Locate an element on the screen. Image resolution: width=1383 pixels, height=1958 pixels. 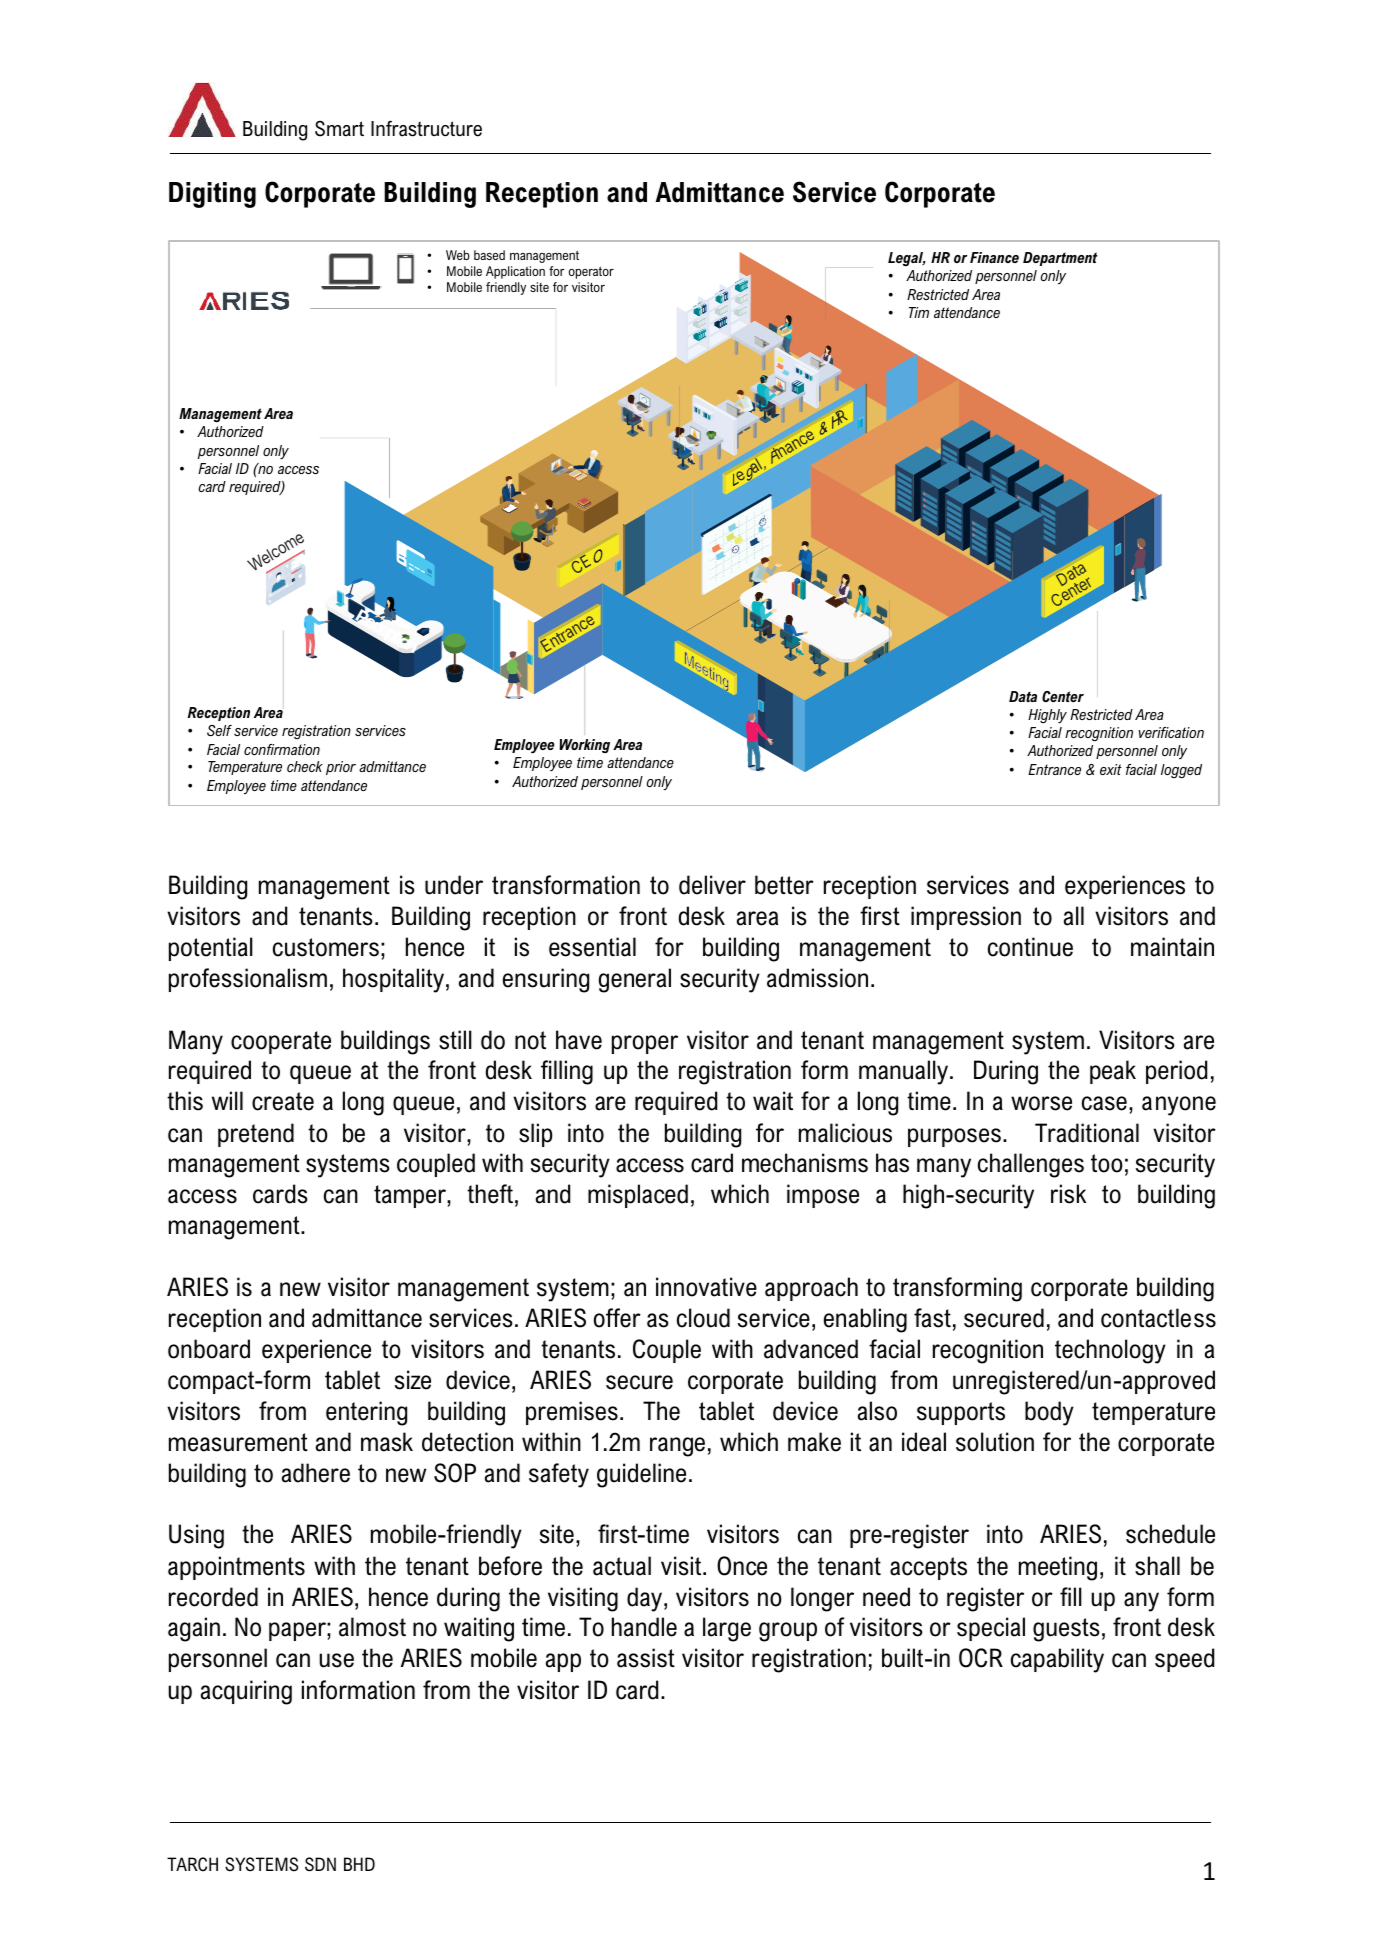
SDN is located at coordinates (320, 1864).
